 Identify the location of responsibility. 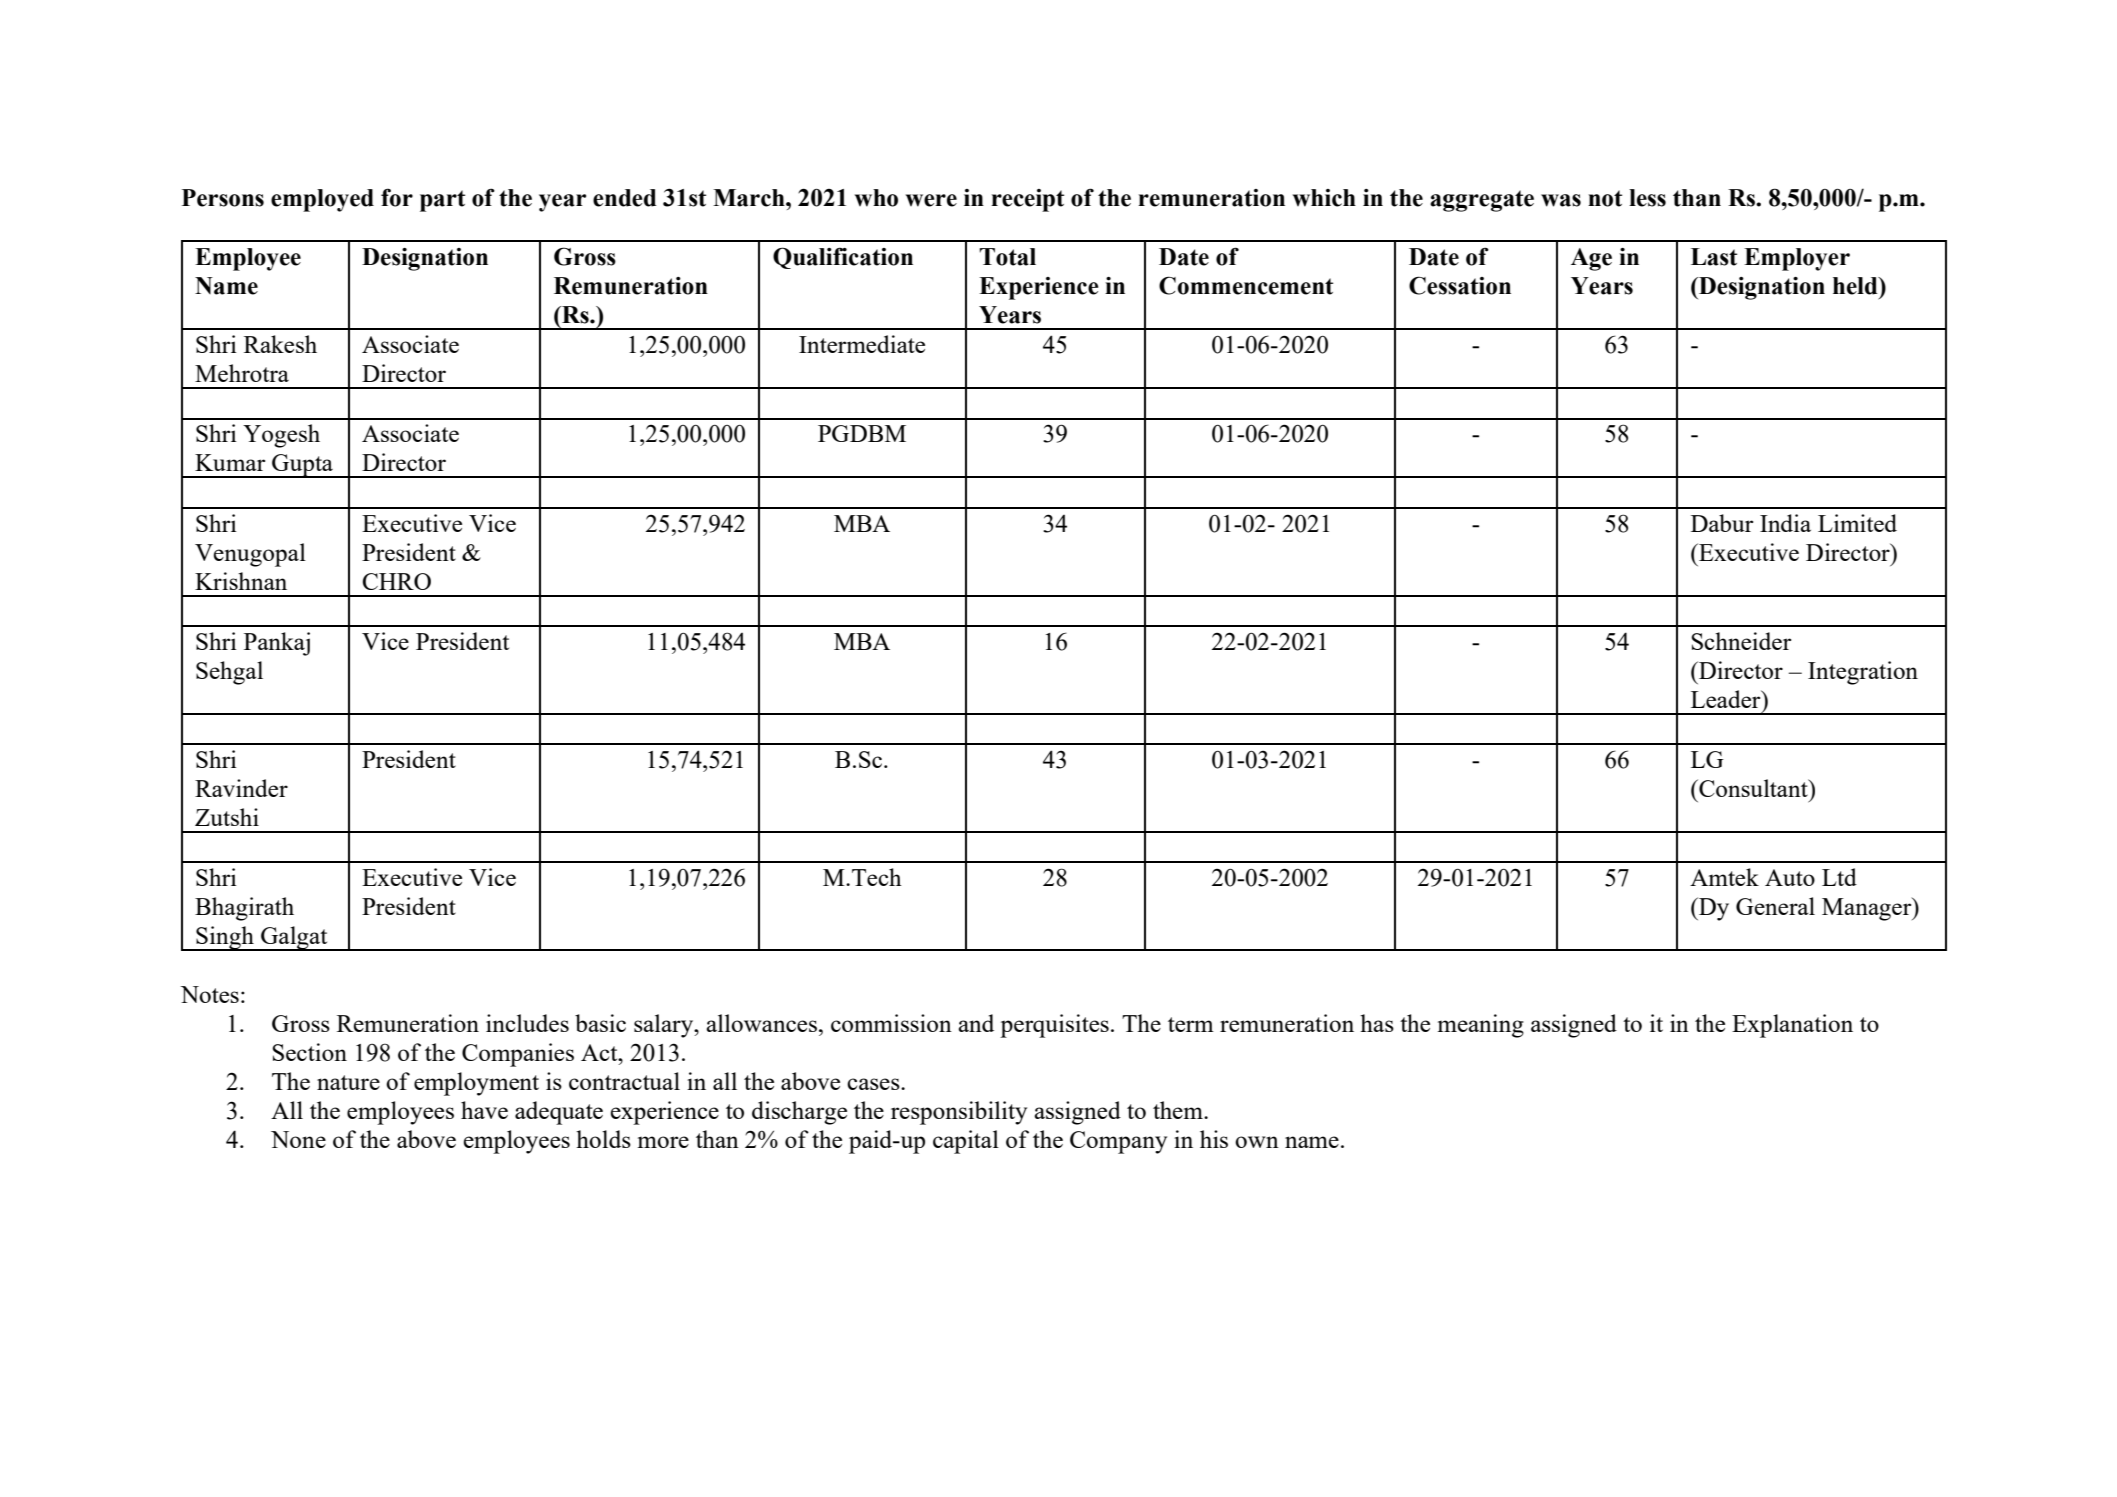
(959, 1113).
